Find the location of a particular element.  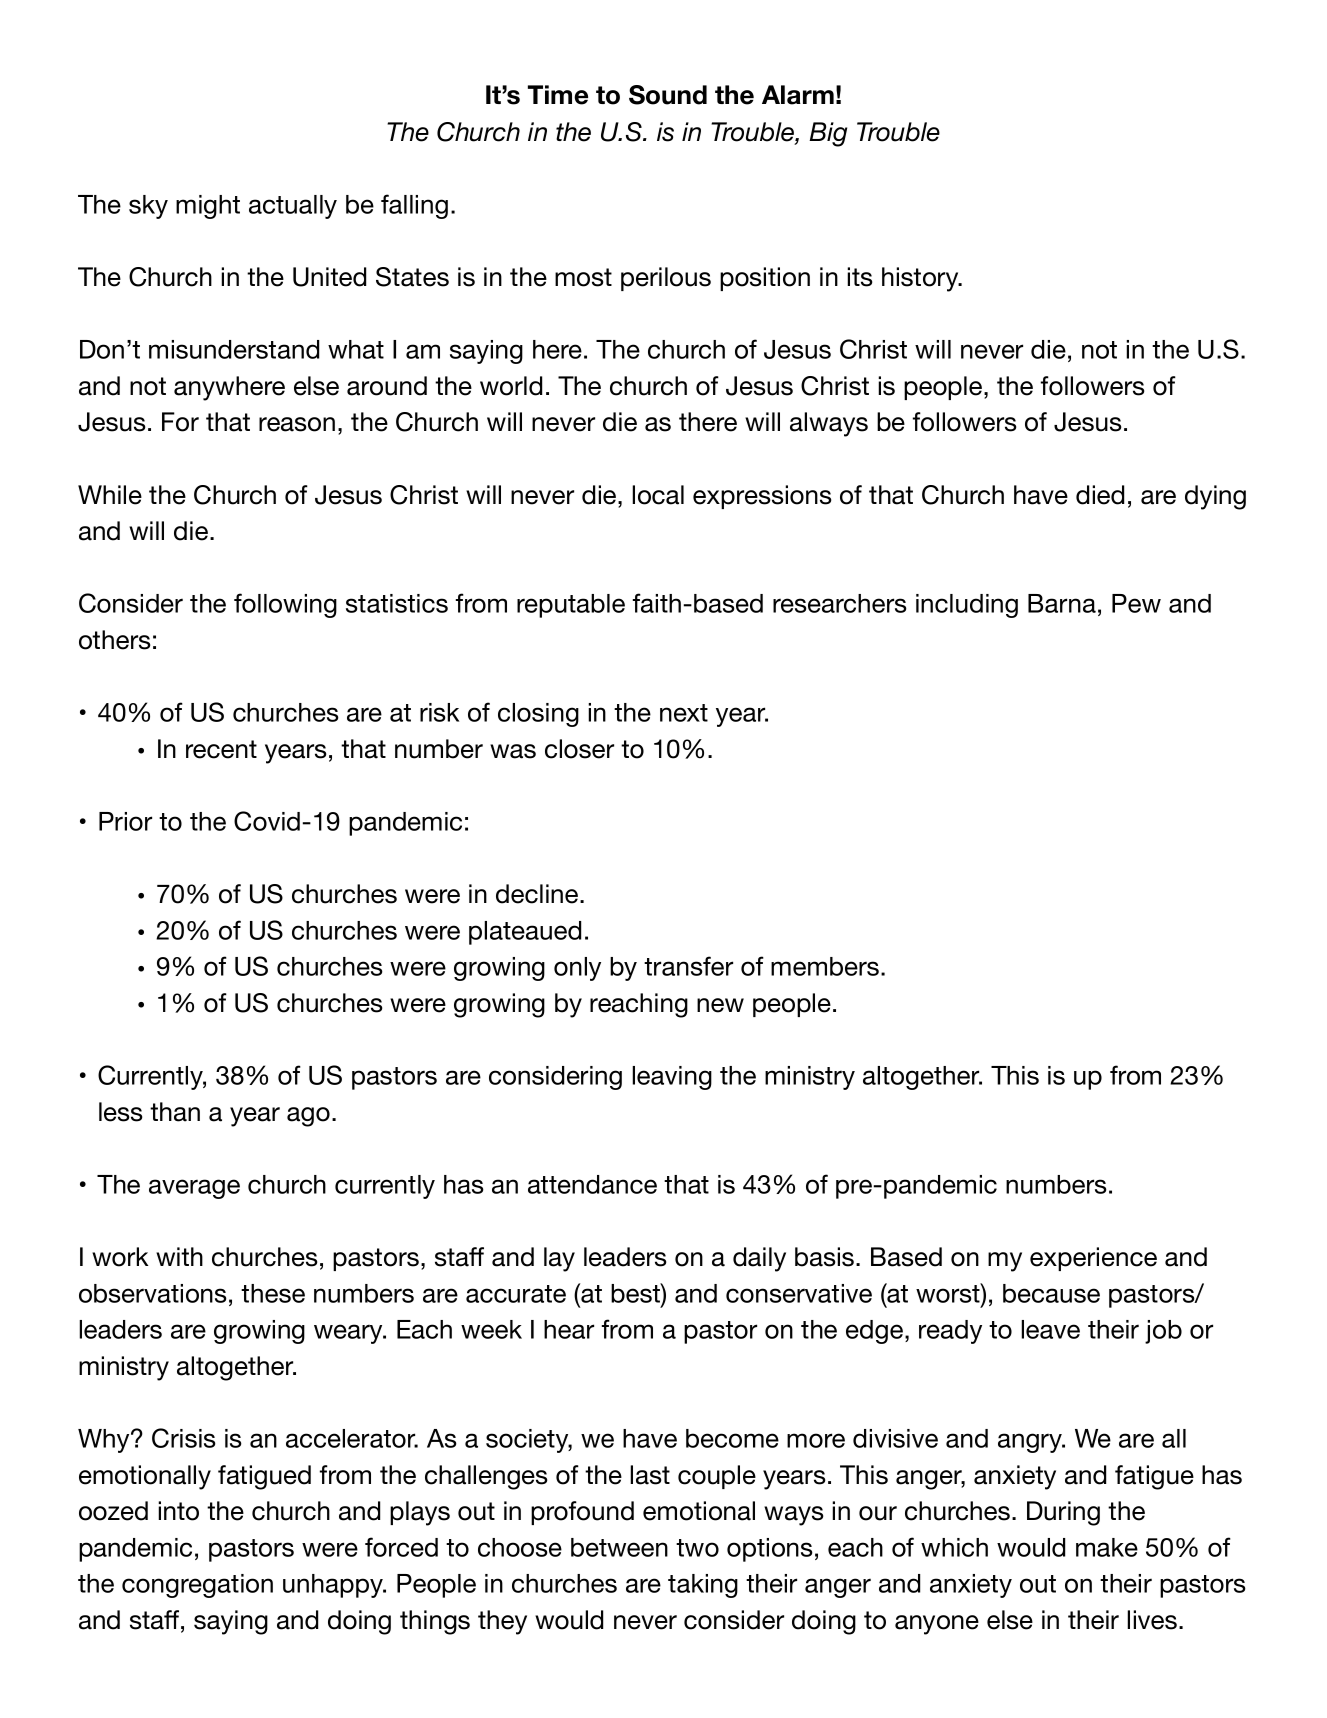

Big is located at coordinates (828, 134).
